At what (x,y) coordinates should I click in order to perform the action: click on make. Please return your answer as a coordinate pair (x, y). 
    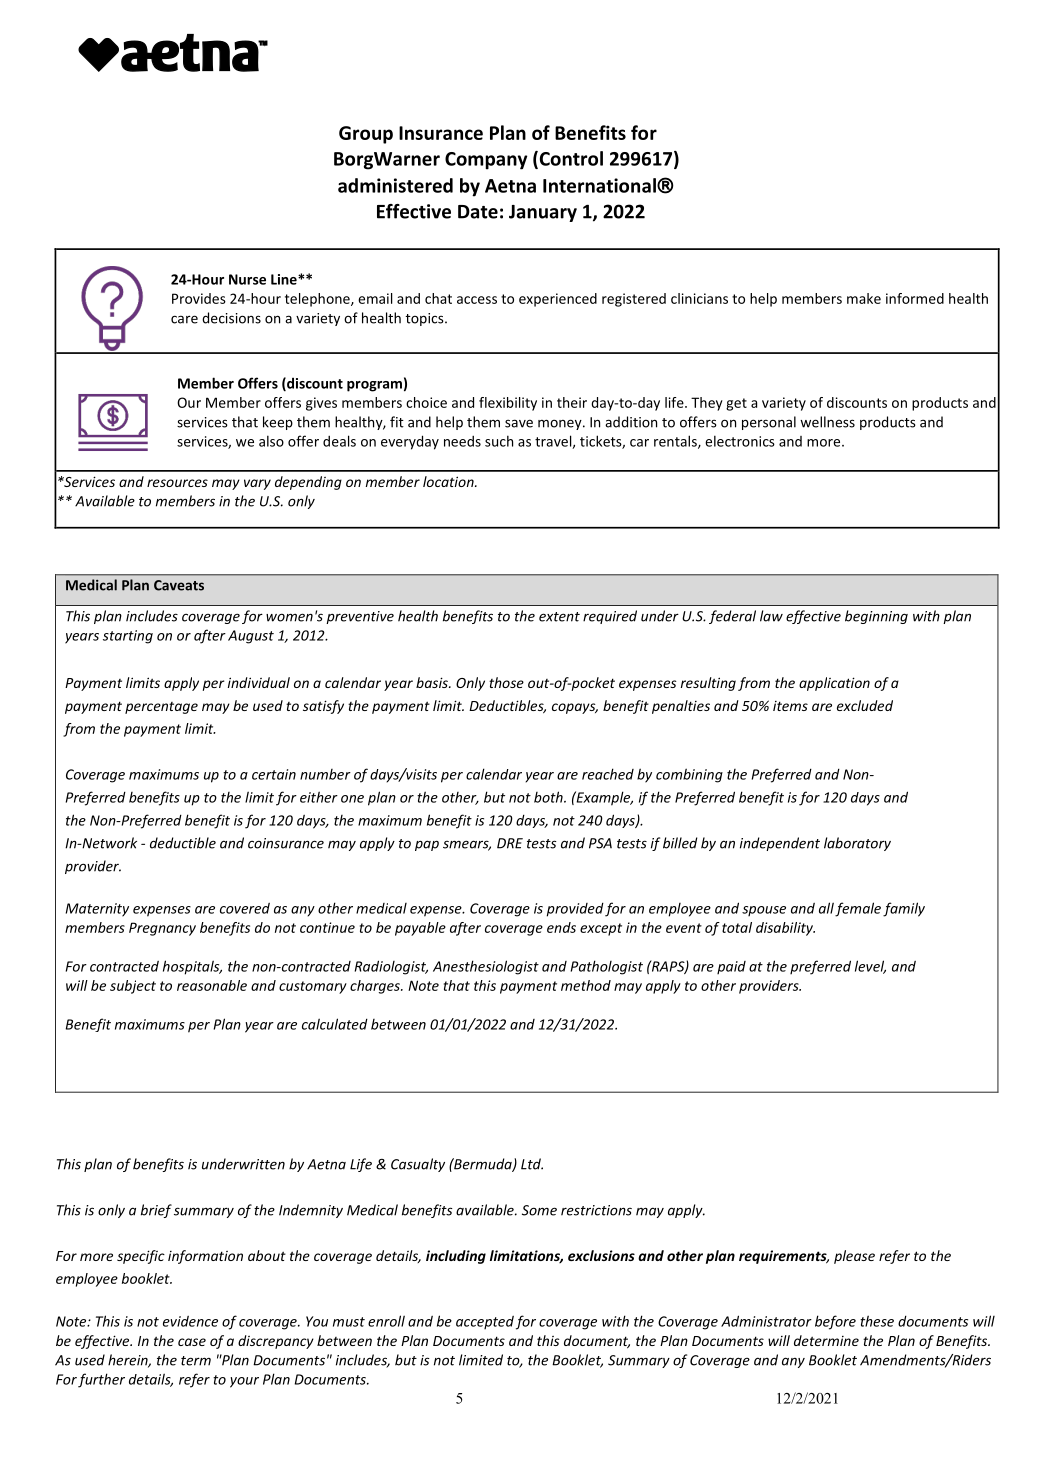
    Looking at the image, I should click on (864, 298).
